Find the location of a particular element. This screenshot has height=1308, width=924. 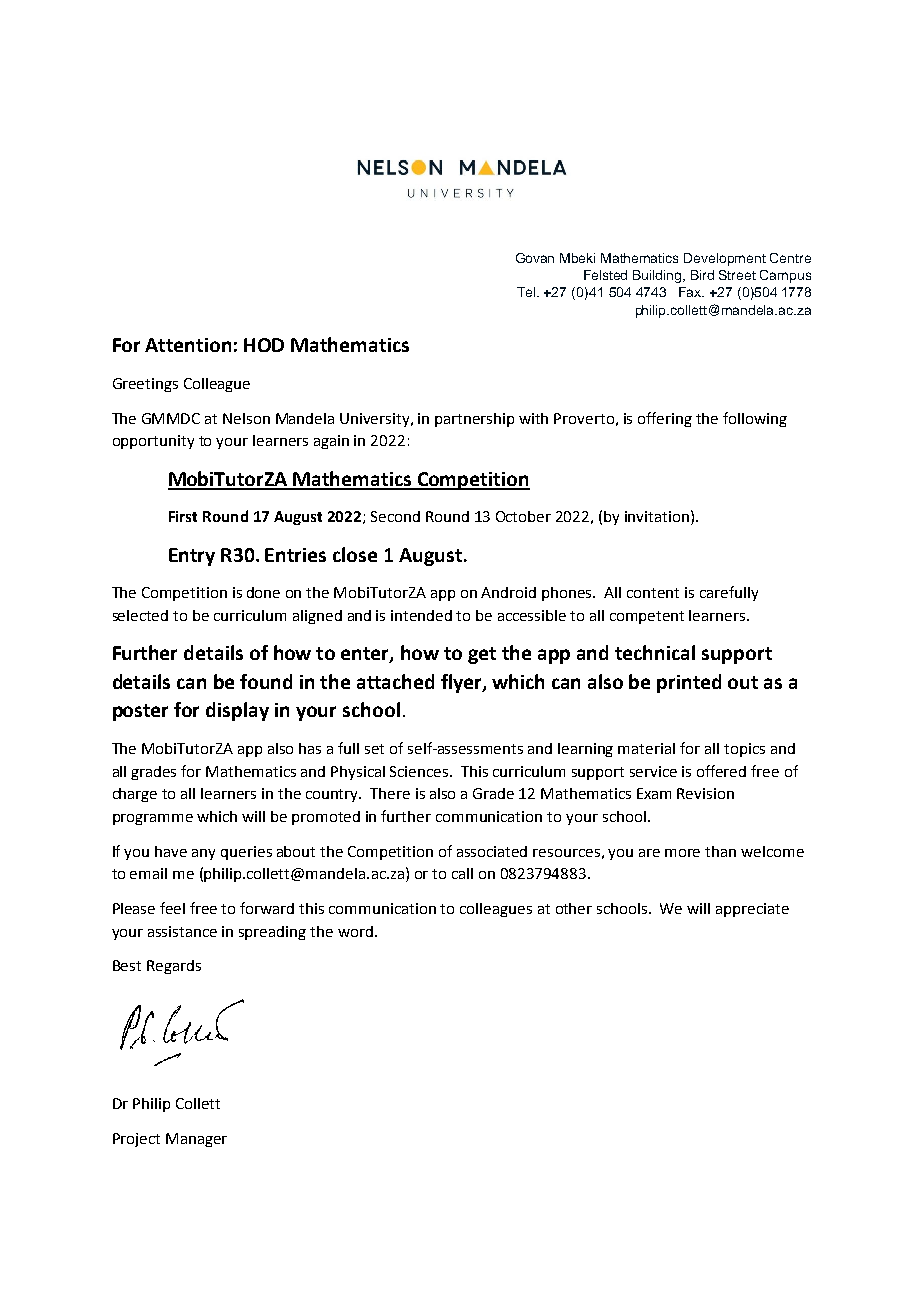

Tel is located at coordinates (527, 292).
